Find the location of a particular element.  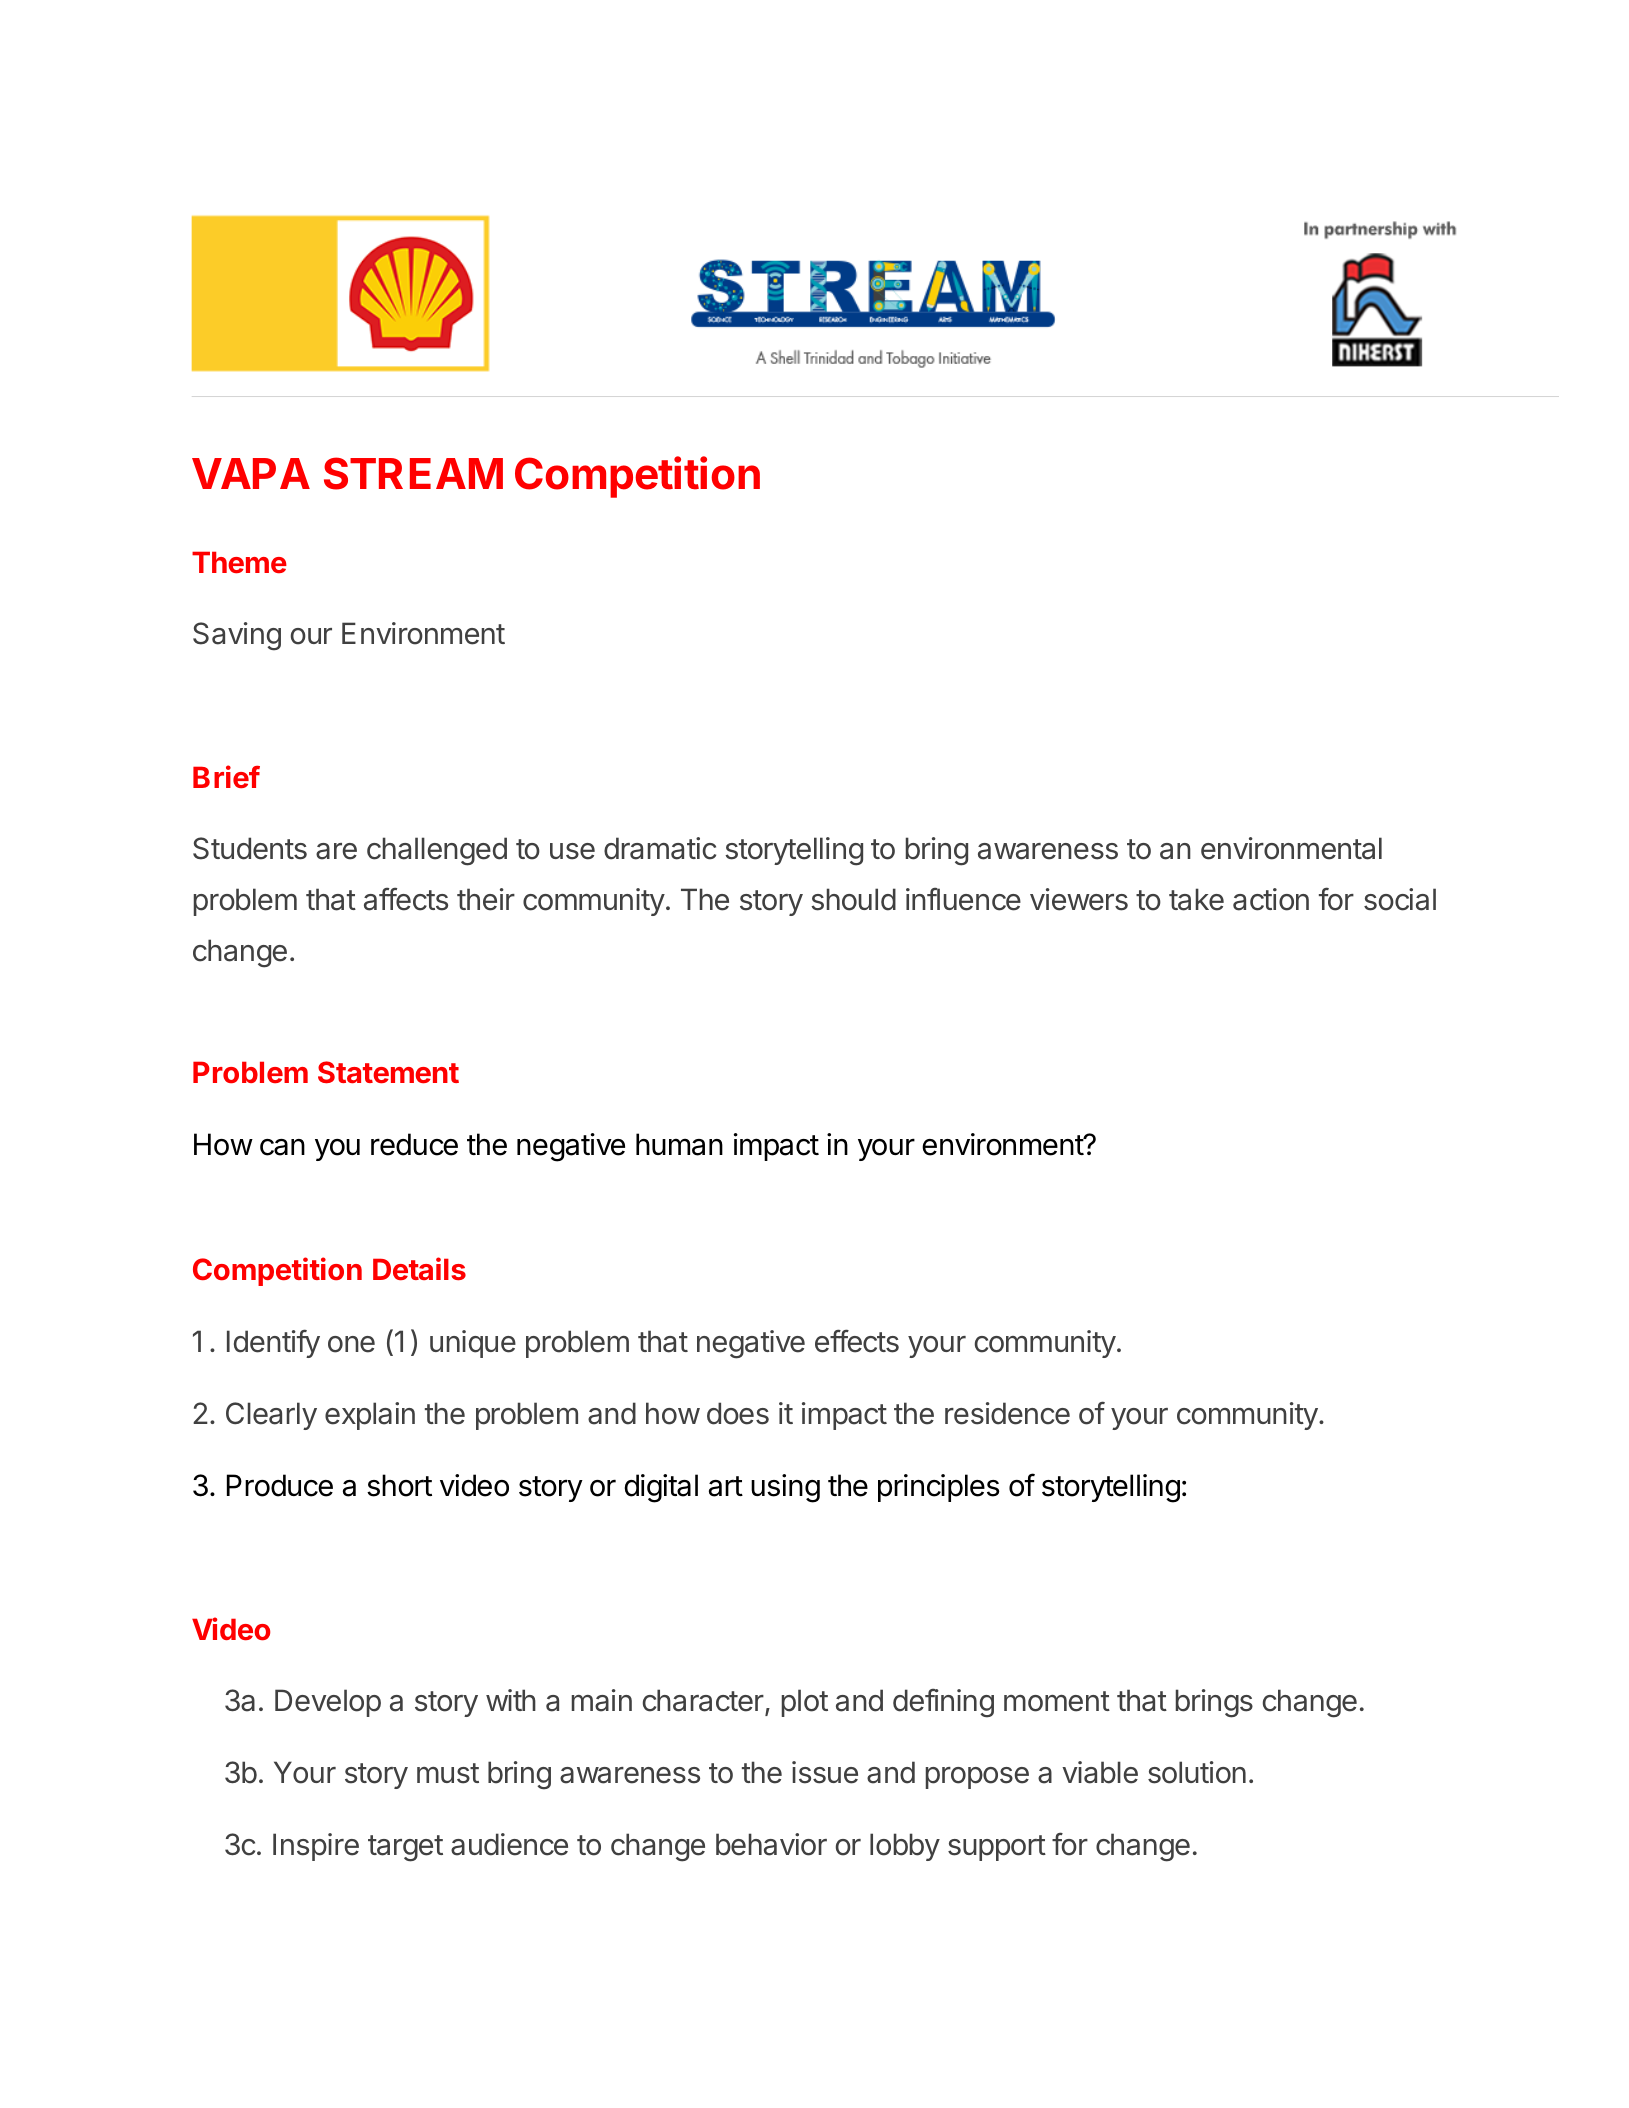

Saving is located at coordinates (237, 636).
